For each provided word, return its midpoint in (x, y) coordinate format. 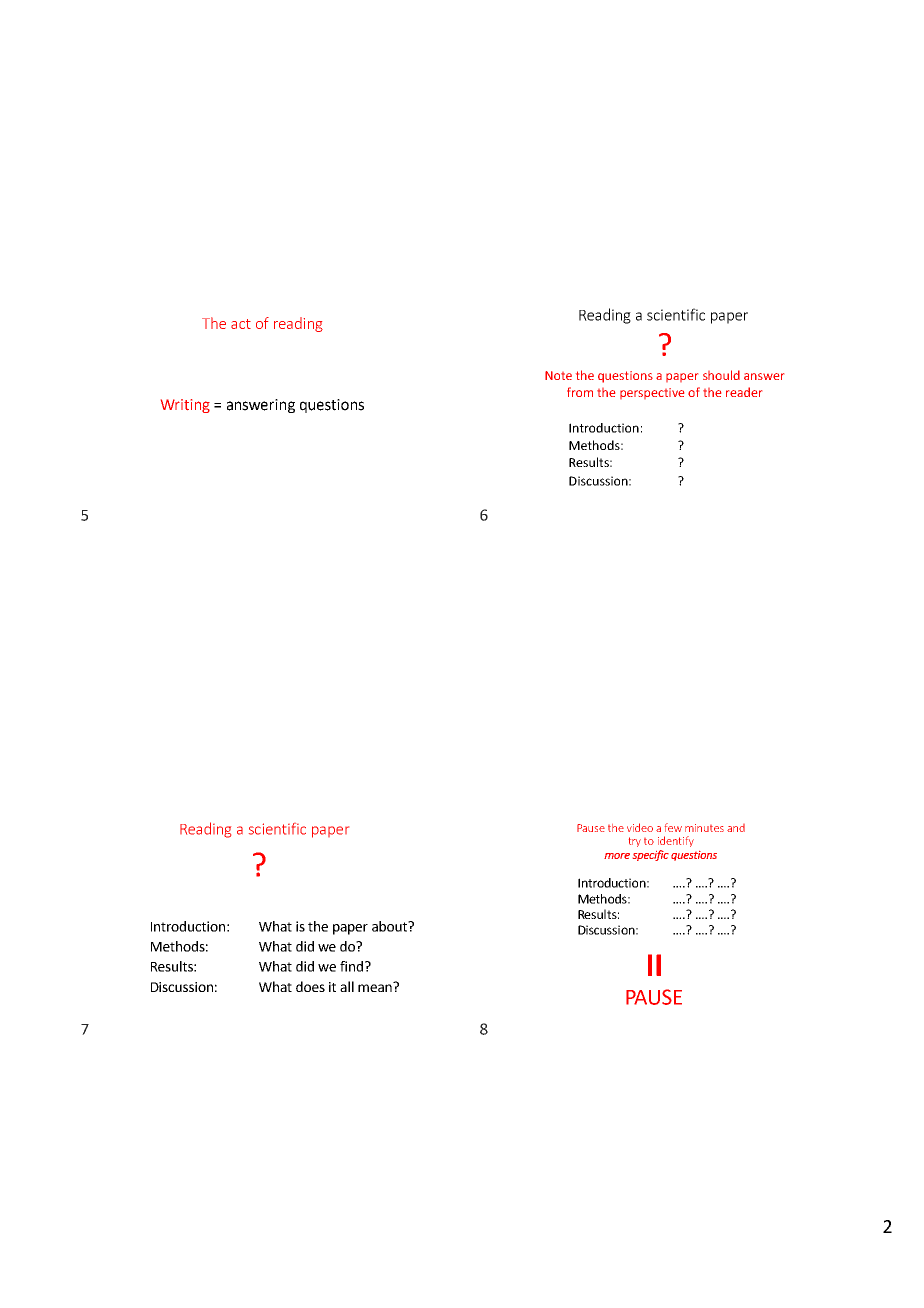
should (721, 375)
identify (676, 841)
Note (558, 375)
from (580, 392)
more (617, 856)
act (241, 324)
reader (744, 392)
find (351, 966)
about (391, 926)
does (310, 986)
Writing (185, 406)
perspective (652, 393)
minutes (704, 828)
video (640, 827)
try (635, 842)
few (673, 827)
